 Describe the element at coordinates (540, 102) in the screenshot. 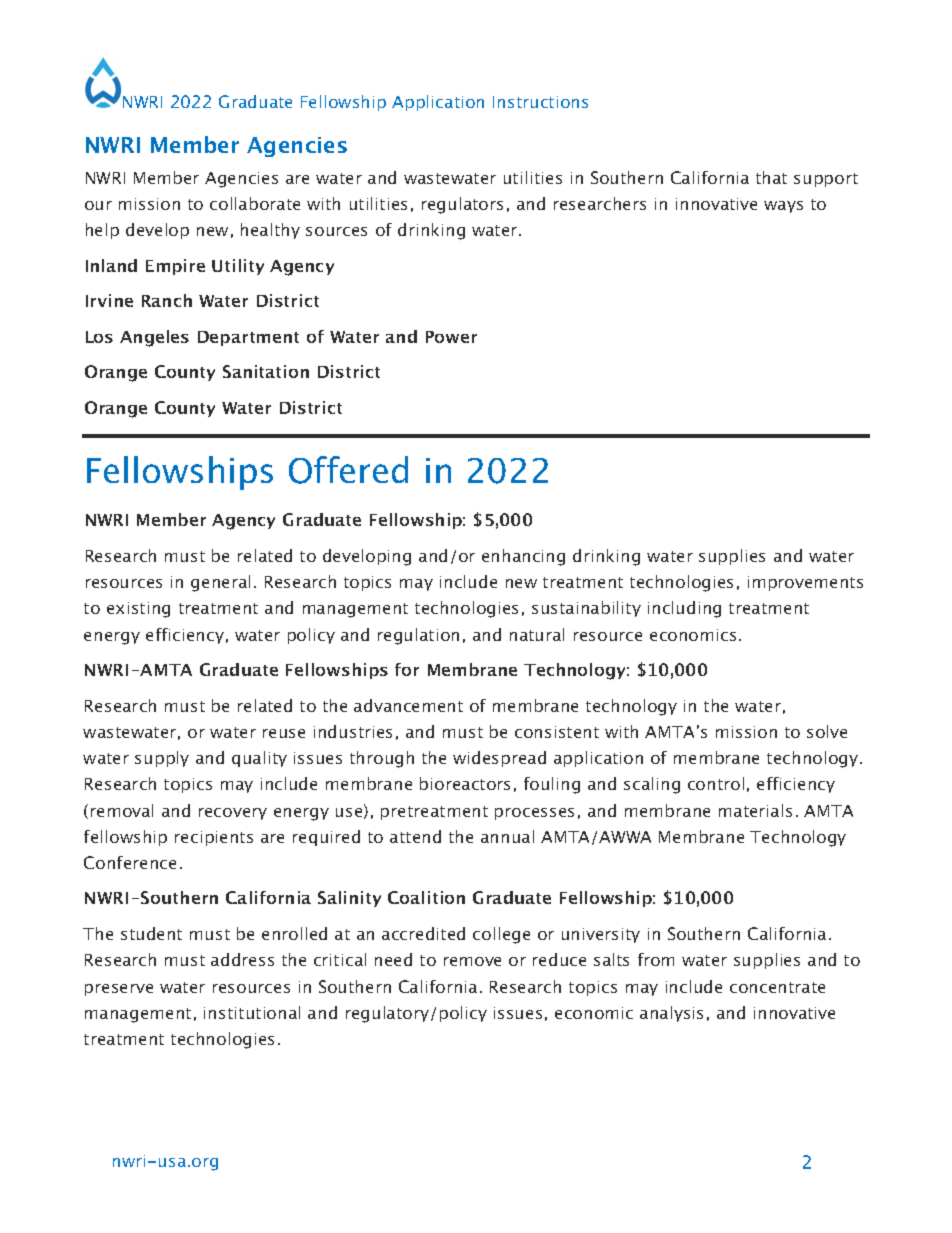

I see `Instructions` at that location.
